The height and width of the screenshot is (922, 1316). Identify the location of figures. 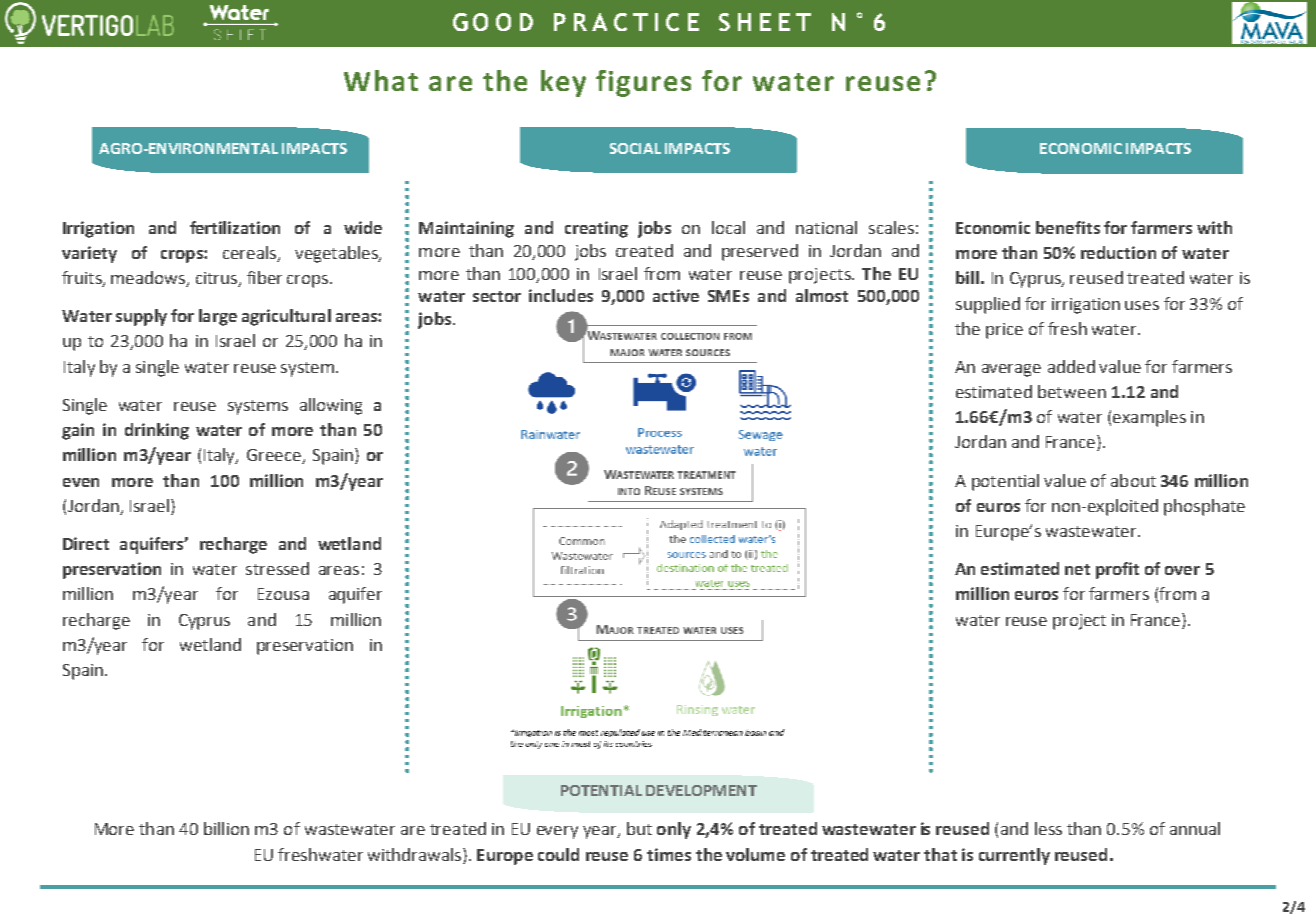
(643, 83).
